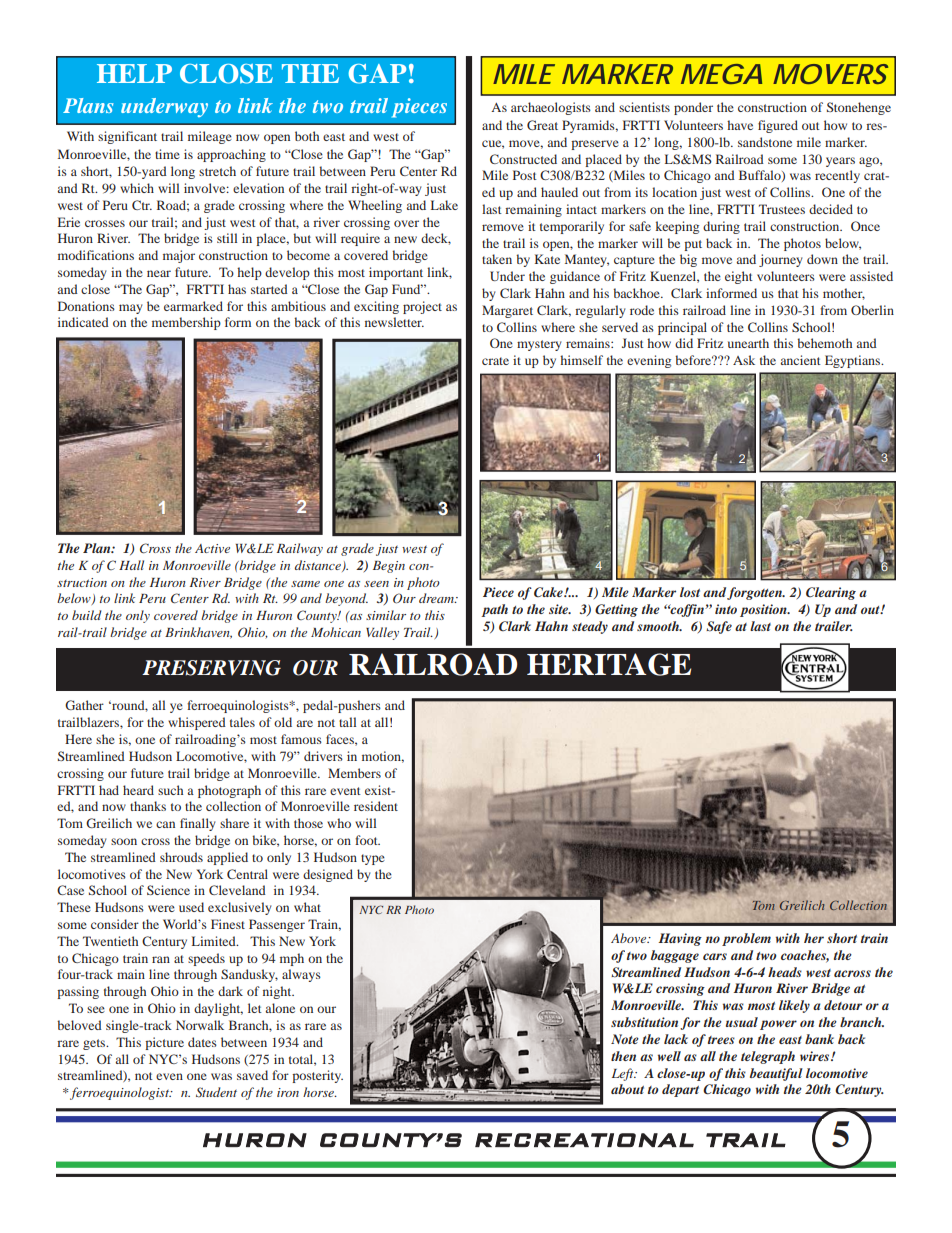 The height and width of the screenshot is (1233, 952). What do you see at coordinates (376, 806) in the screenshot?
I see `resident` at bounding box center [376, 806].
